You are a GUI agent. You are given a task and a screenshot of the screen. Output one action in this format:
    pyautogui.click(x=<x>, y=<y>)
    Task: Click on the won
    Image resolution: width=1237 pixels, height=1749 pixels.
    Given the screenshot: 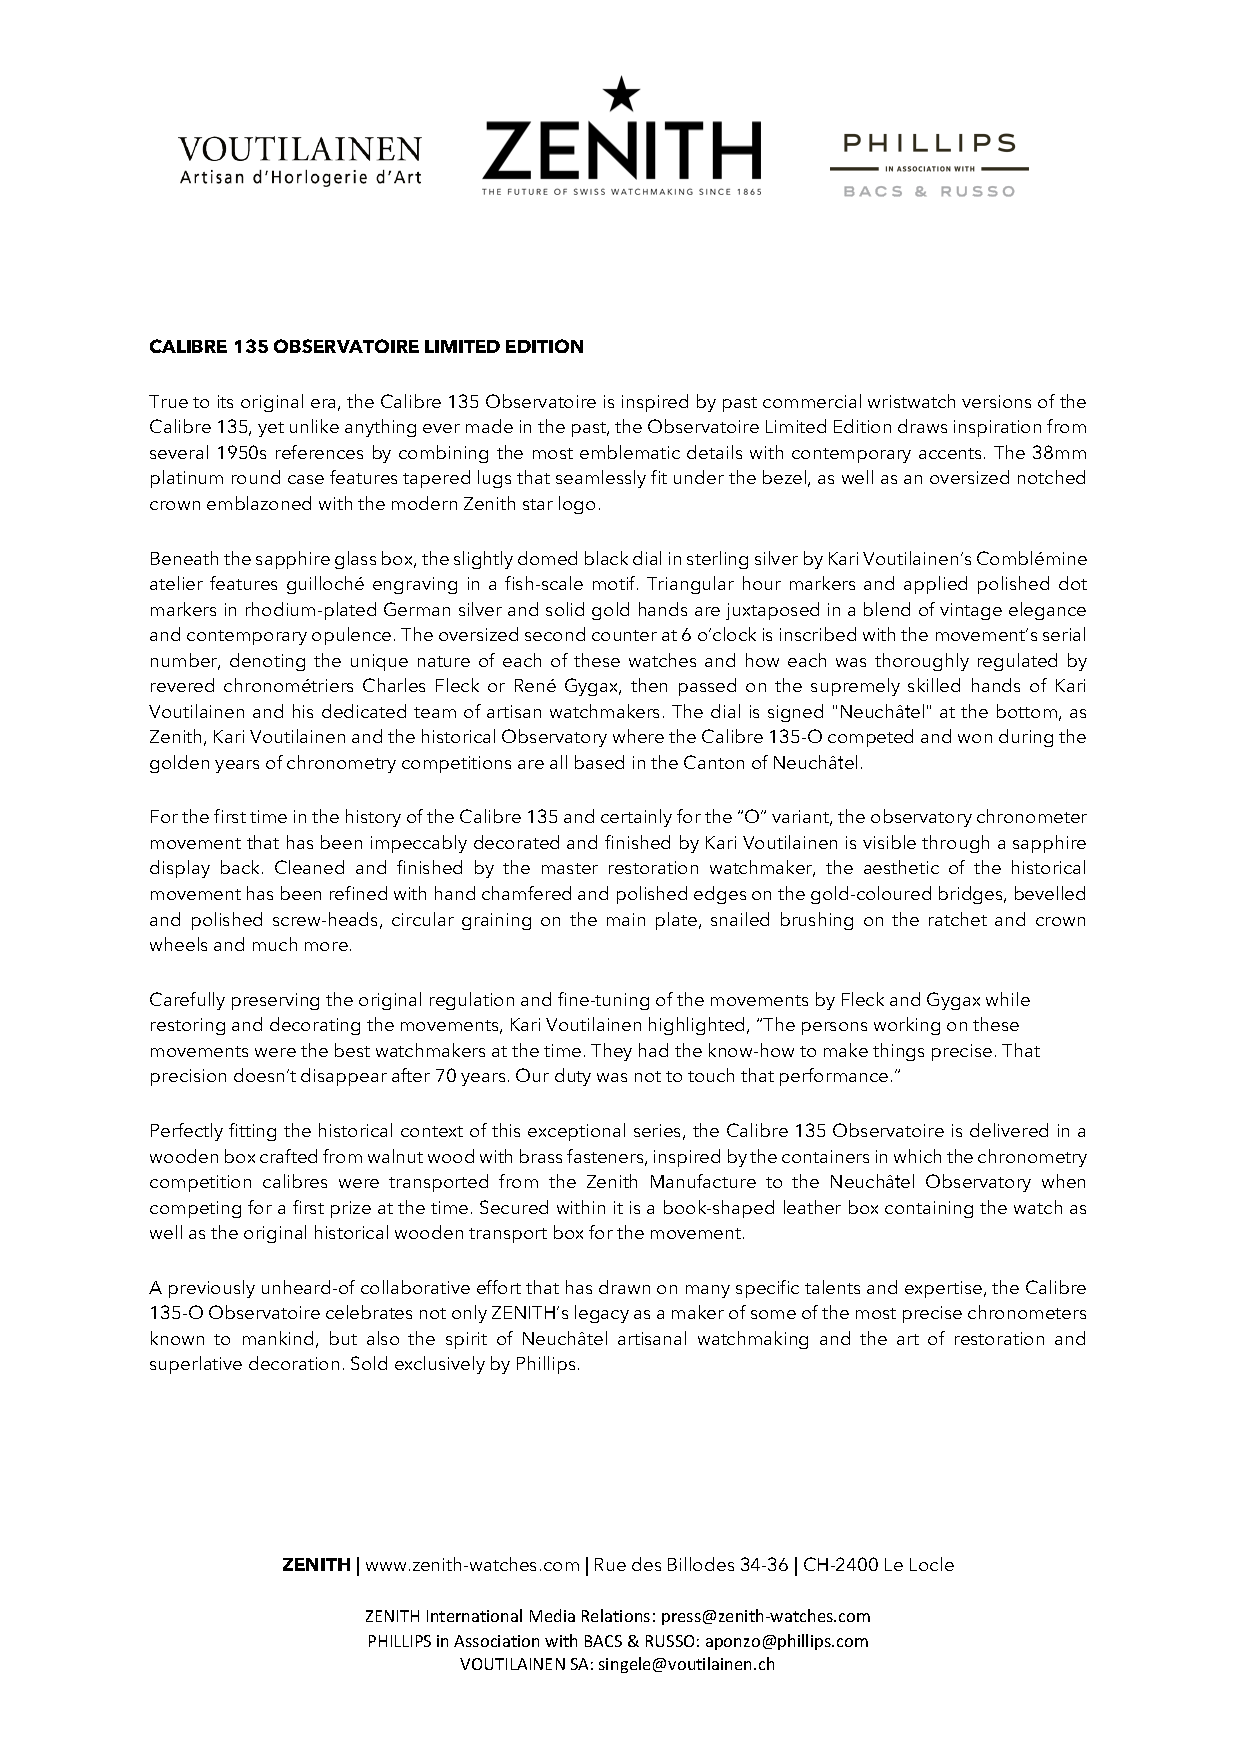 What is the action you would take?
    pyautogui.click(x=975, y=738)
